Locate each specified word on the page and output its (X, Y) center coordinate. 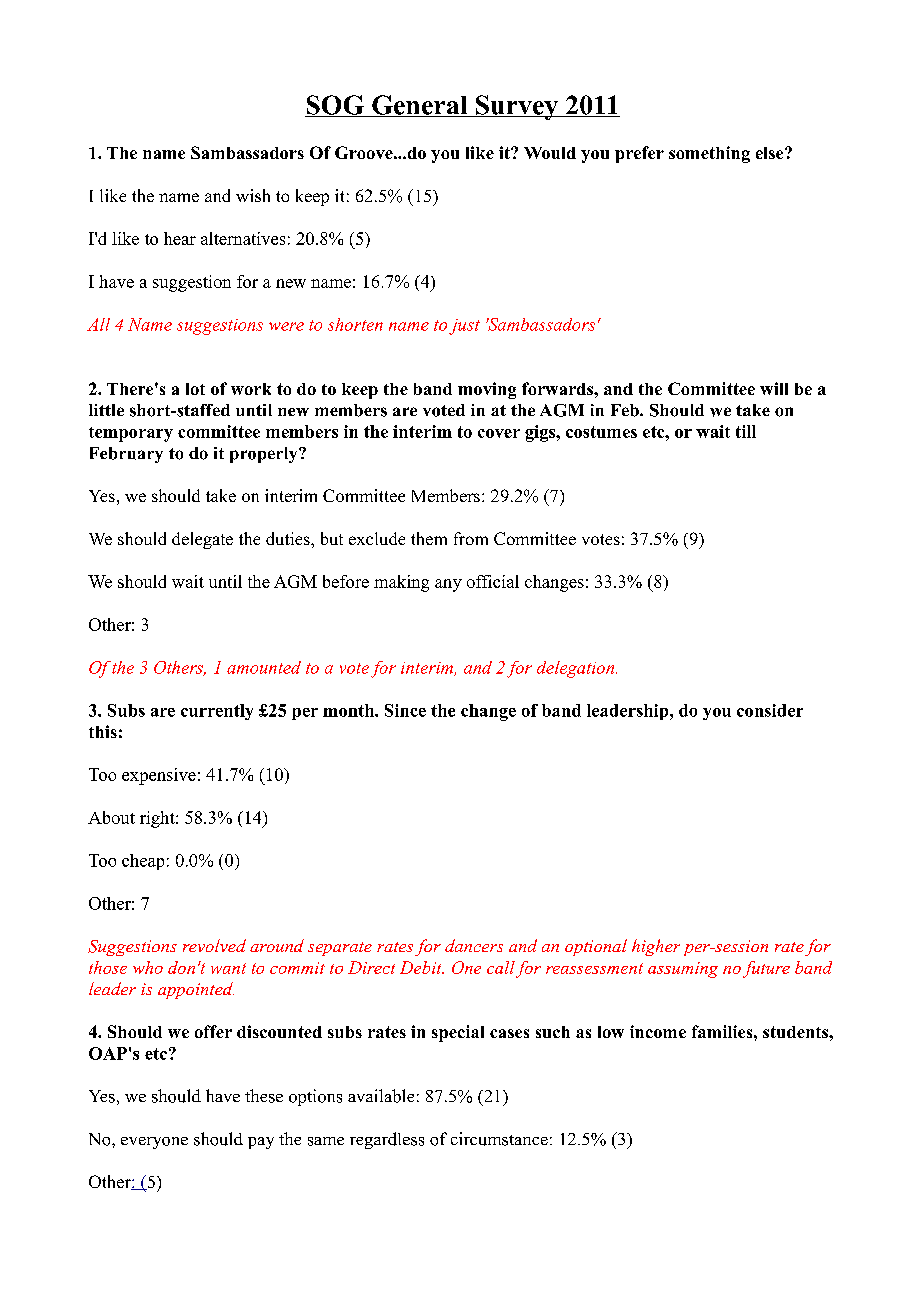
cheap (143, 862)
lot (195, 389)
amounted (264, 667)
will (774, 388)
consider (770, 710)
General (420, 106)
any (448, 585)
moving (487, 390)
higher (656, 947)
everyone (154, 1143)
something (709, 154)
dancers (474, 945)
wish (253, 195)
